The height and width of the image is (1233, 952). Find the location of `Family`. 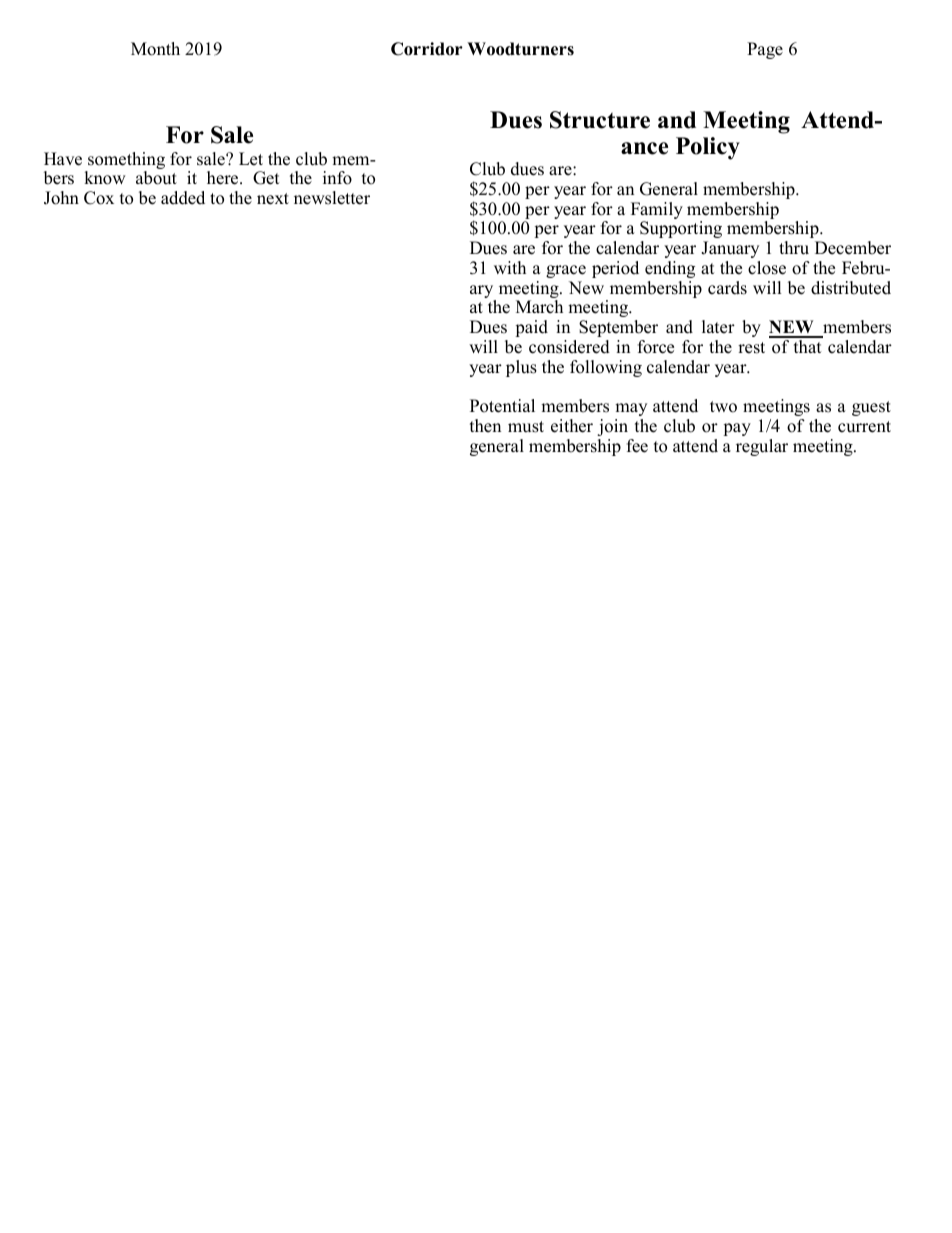

Family is located at coordinates (657, 212).
